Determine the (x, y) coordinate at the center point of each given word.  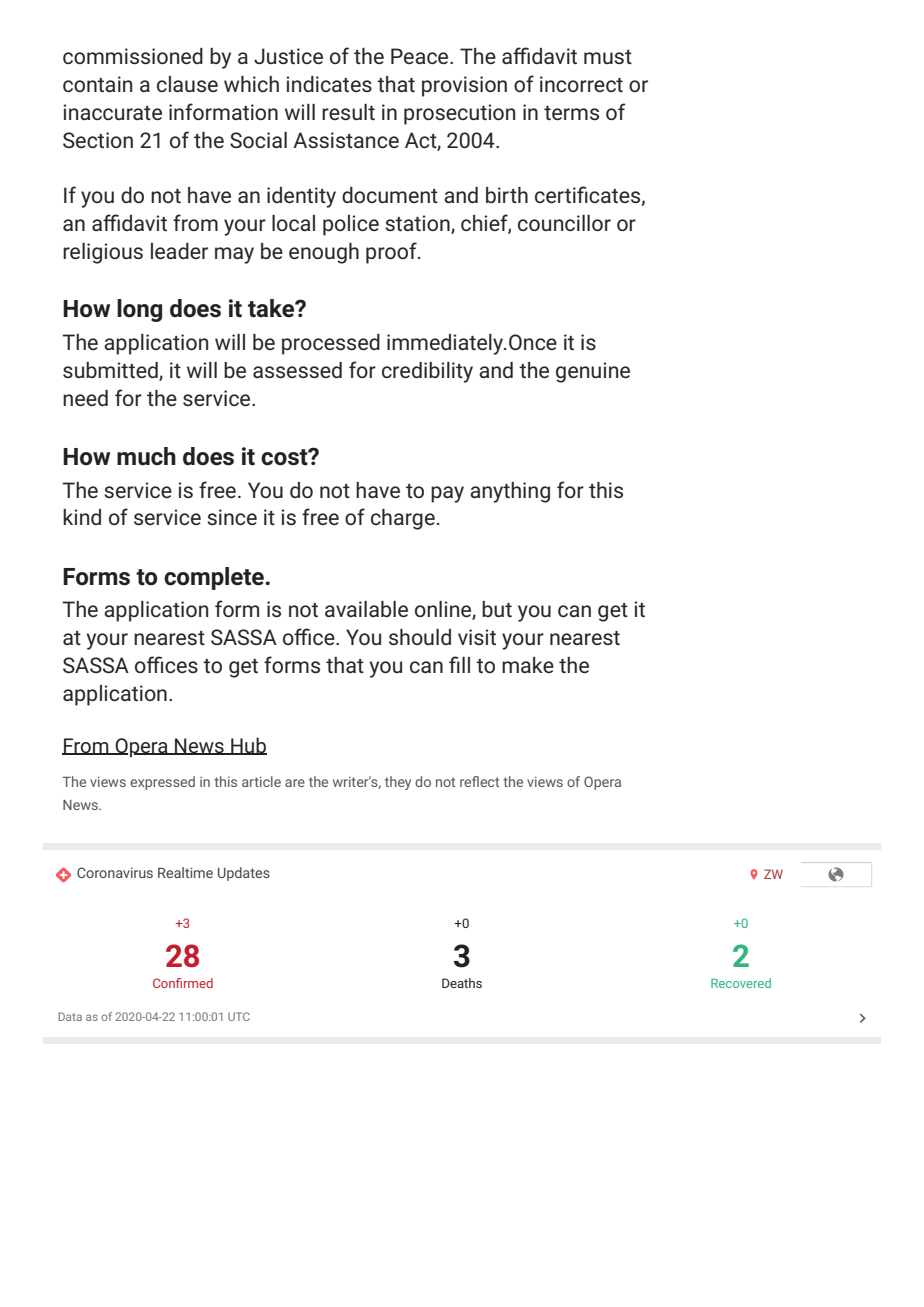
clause (187, 84)
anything (510, 492)
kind (82, 517)
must (608, 57)
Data (70, 1016)
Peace (421, 56)
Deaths (462, 983)
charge (403, 519)
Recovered (741, 983)
